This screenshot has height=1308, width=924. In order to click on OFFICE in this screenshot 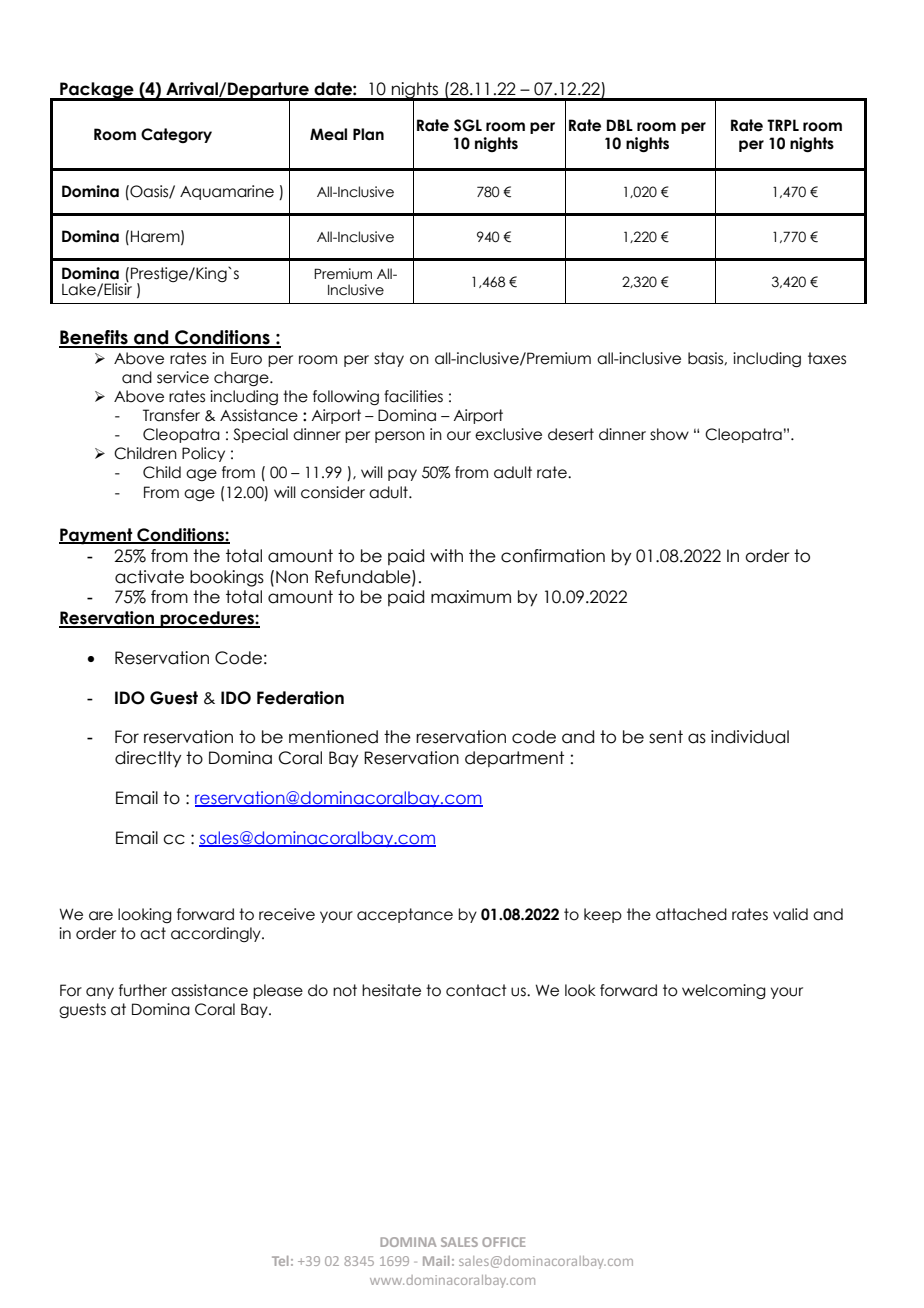, I will do `click(504, 1242)`.
